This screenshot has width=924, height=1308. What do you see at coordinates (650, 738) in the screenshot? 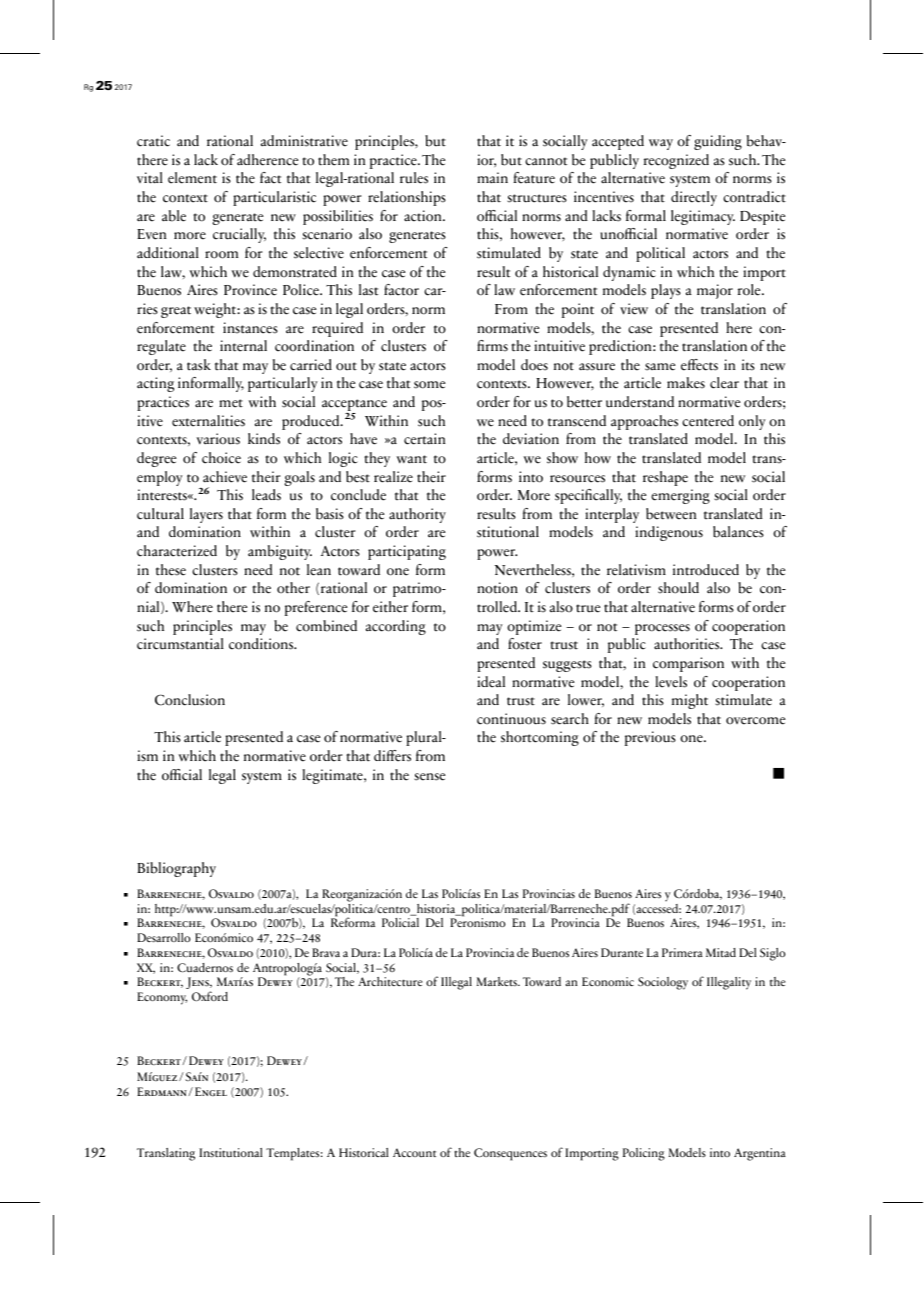
I see `previous` at bounding box center [650, 738].
